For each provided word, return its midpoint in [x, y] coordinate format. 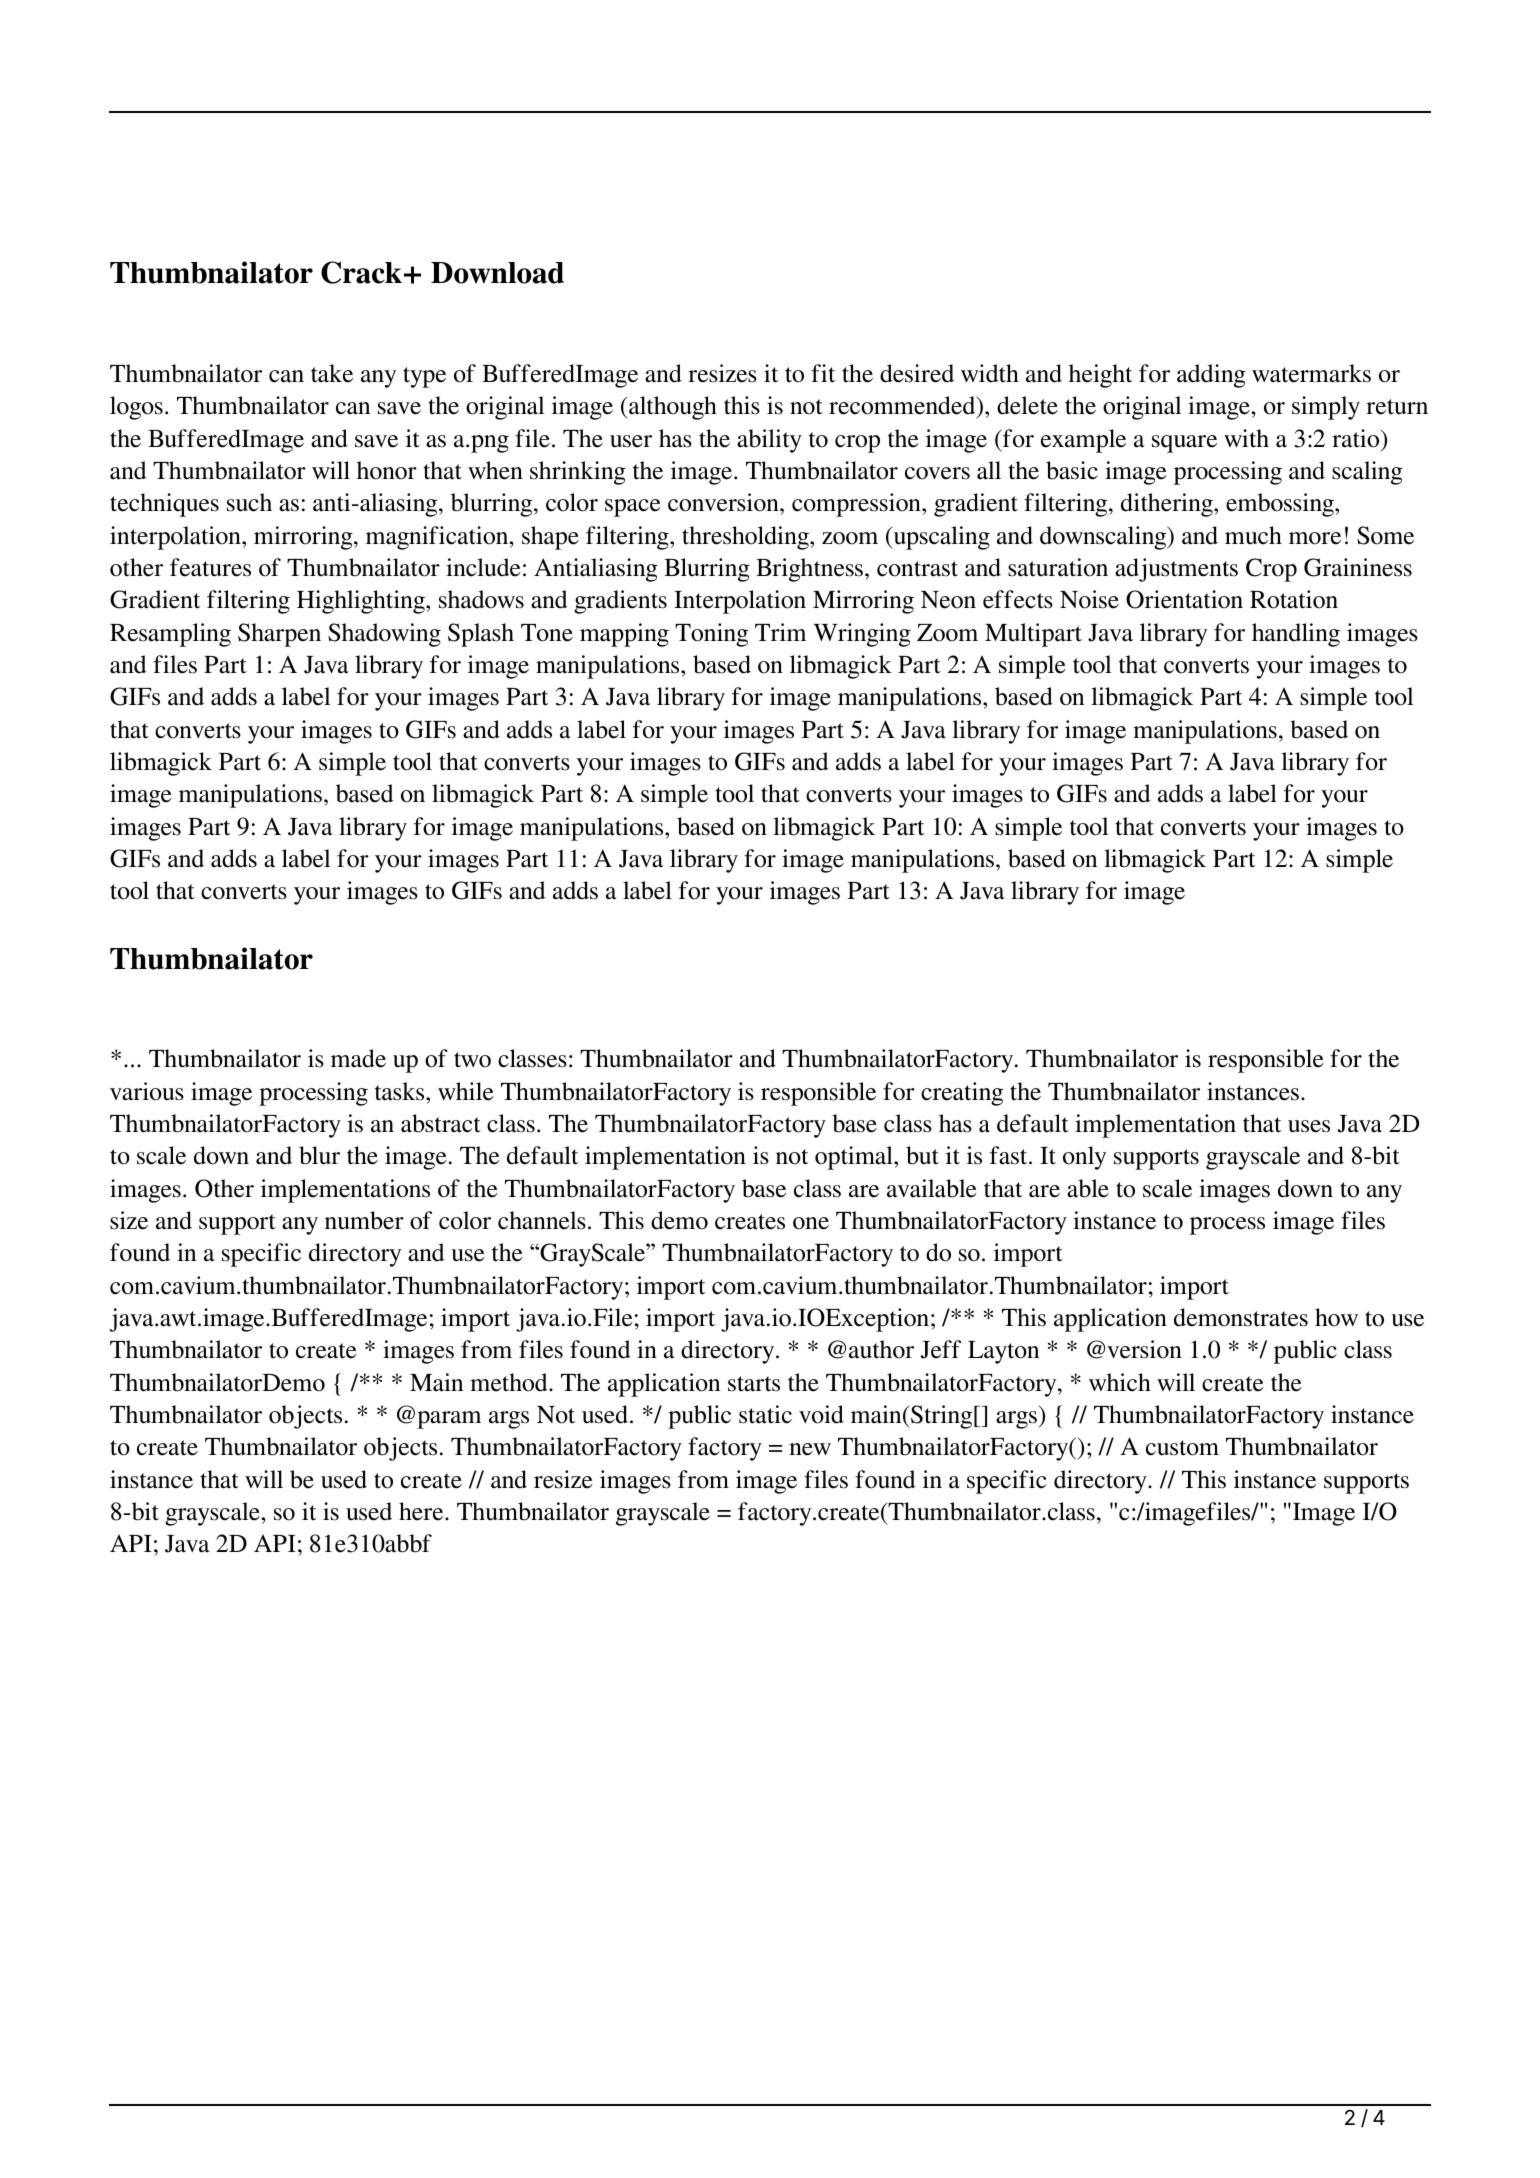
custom [1182, 1448]
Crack [361, 272]
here [422, 1511]
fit [823, 373]
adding [1211, 376]
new [810, 1449]
